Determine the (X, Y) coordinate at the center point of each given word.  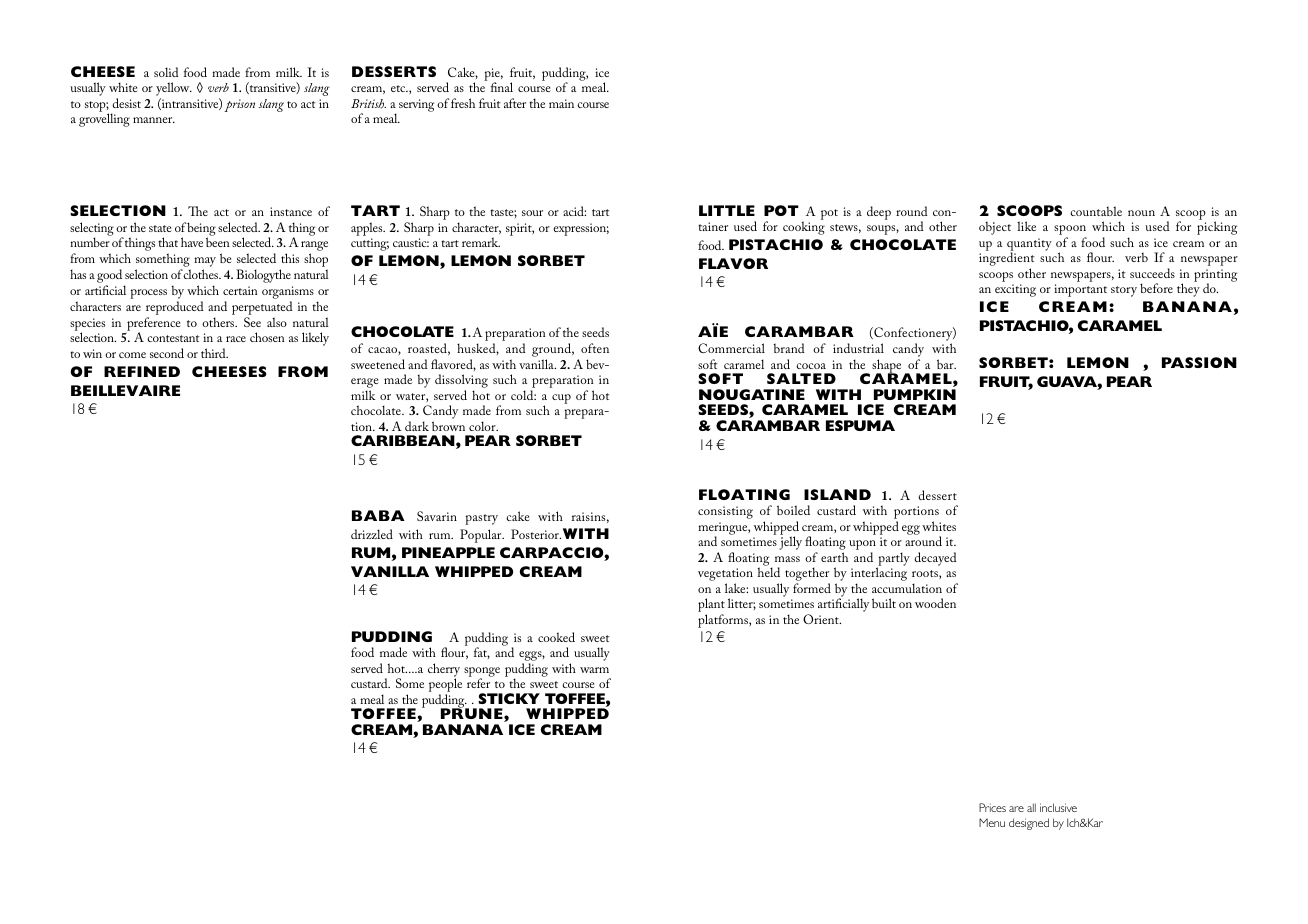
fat (482, 653)
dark (417, 426)
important (1080, 290)
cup (561, 399)
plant (711, 606)
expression (581, 229)
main (561, 103)
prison (239, 105)
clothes (202, 274)
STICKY (509, 698)
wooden (935, 603)
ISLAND (837, 494)
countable (1096, 211)
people (445, 686)
